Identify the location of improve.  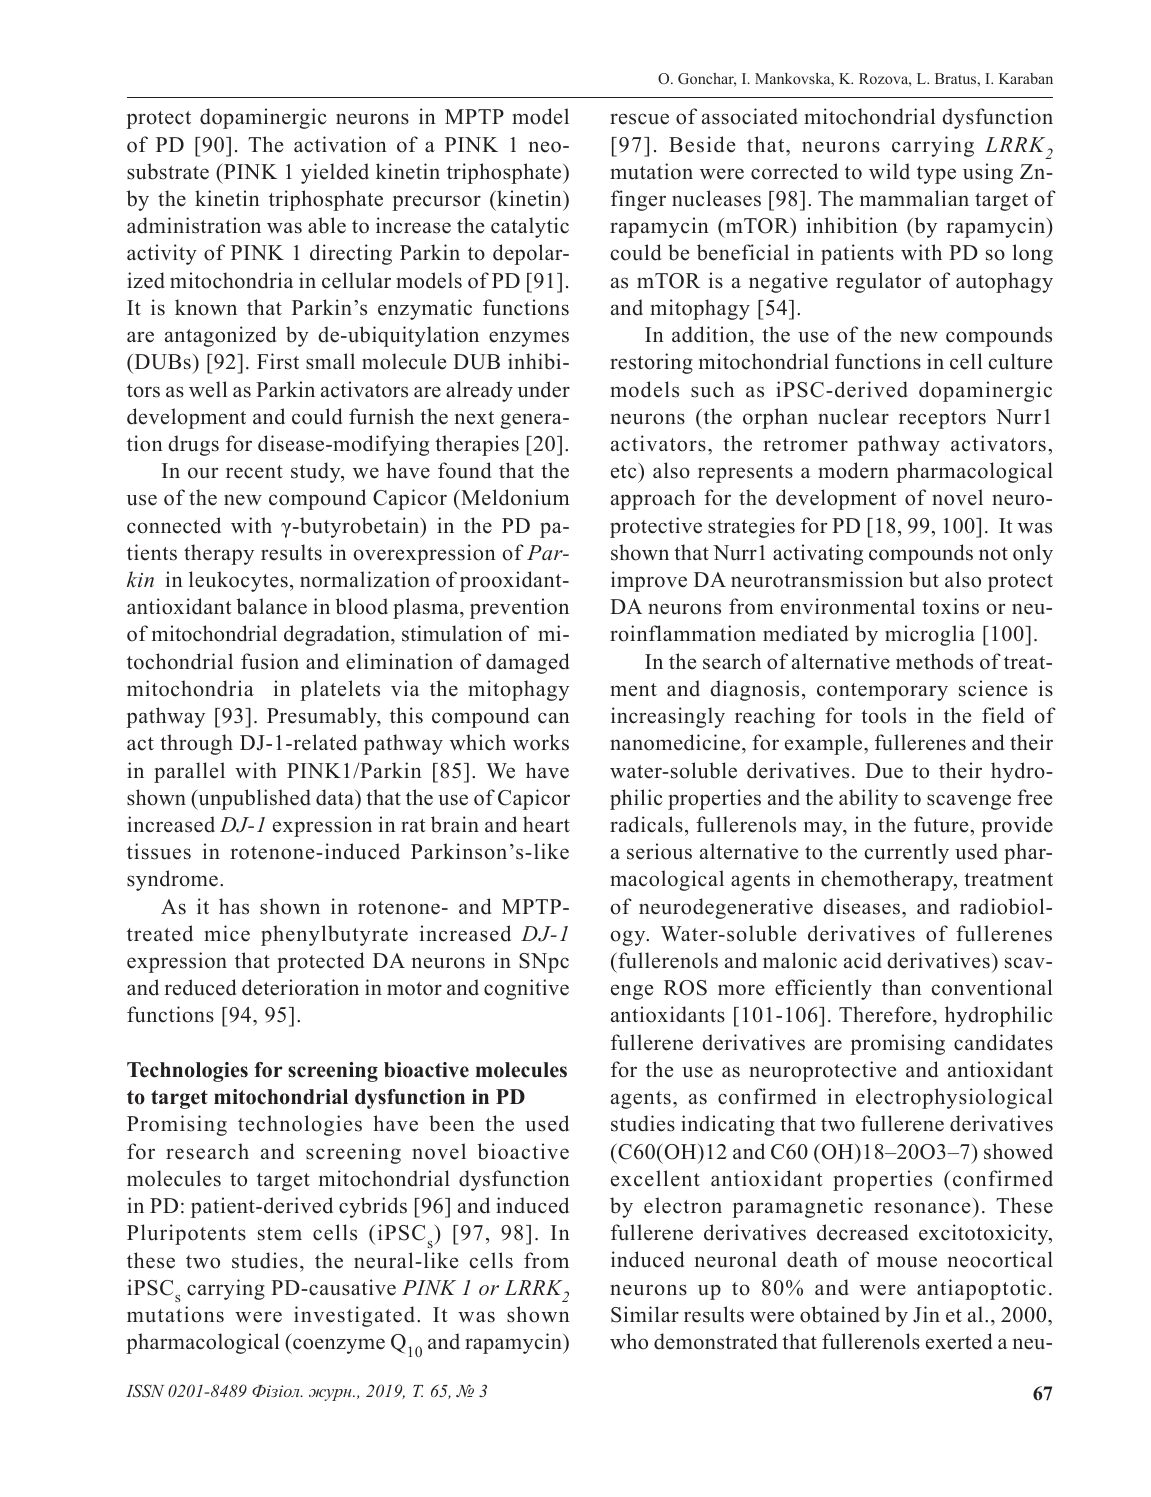
(649, 581).
